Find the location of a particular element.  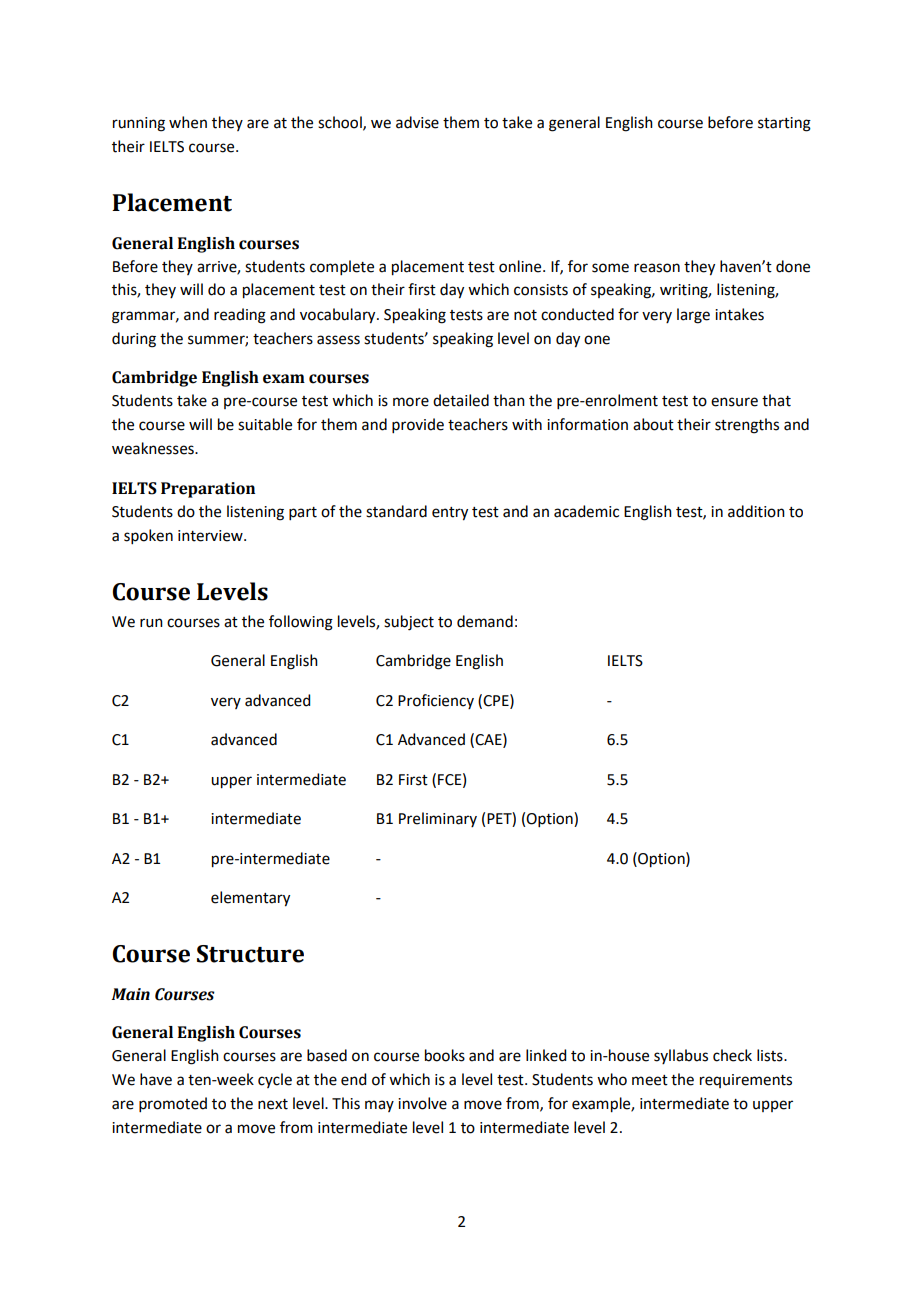

Preliminary is located at coordinates (438, 819).
